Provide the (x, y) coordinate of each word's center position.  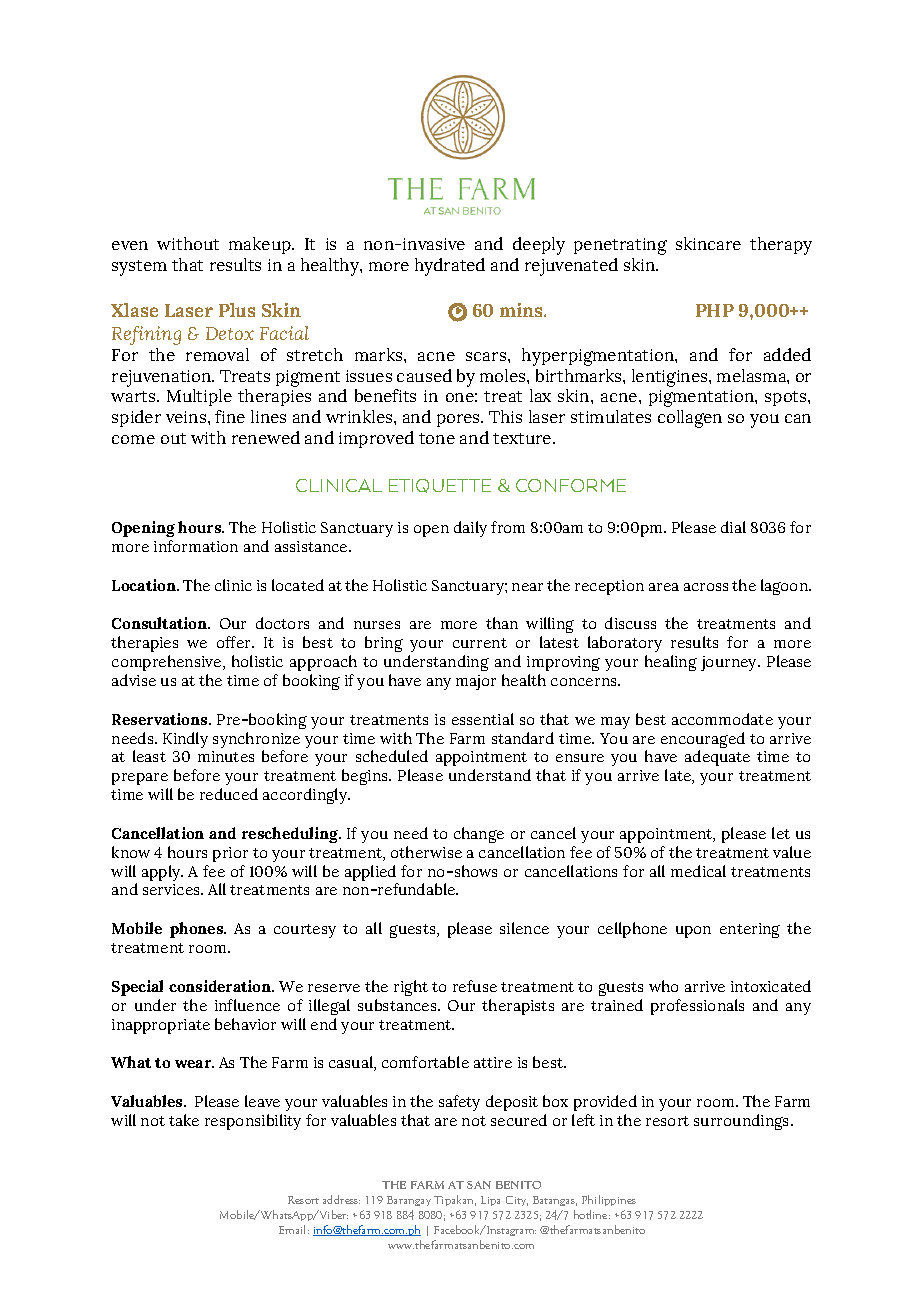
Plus (237, 310)
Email (294, 1229)
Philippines (609, 1200)
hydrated (450, 267)
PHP (715, 310)
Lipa (490, 1201)
